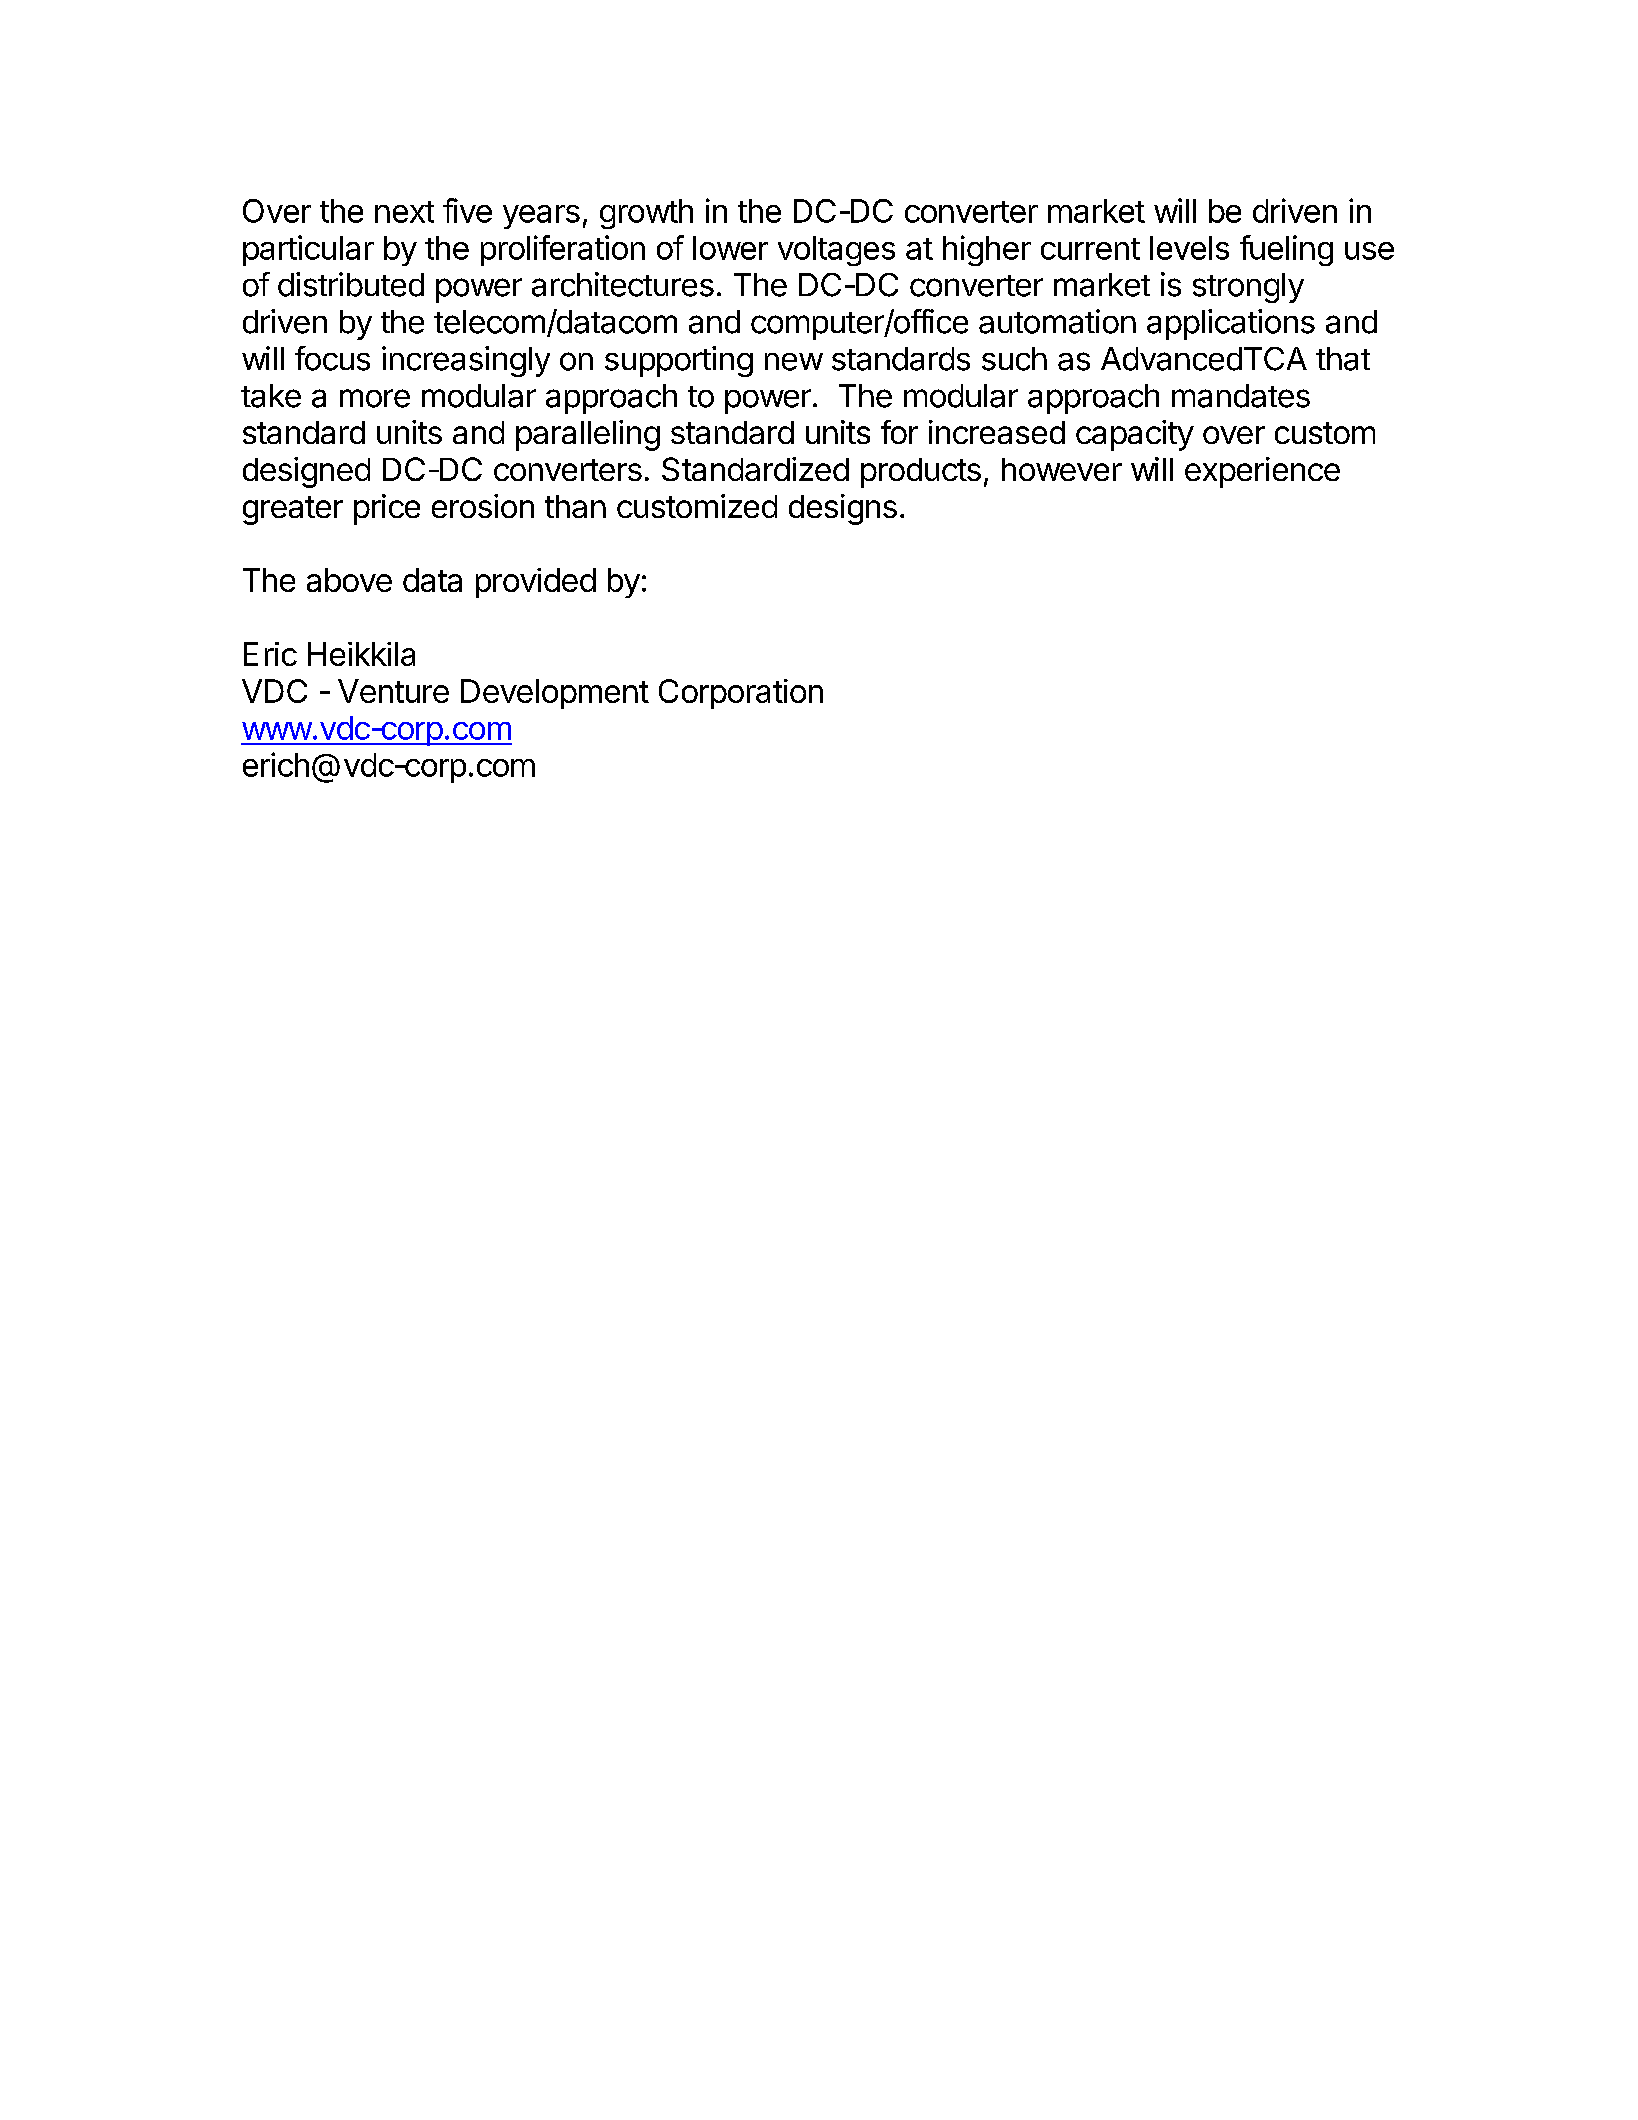 The image size is (1638, 2120). What do you see at coordinates (306, 472) in the screenshot?
I see `designed` at bounding box center [306, 472].
